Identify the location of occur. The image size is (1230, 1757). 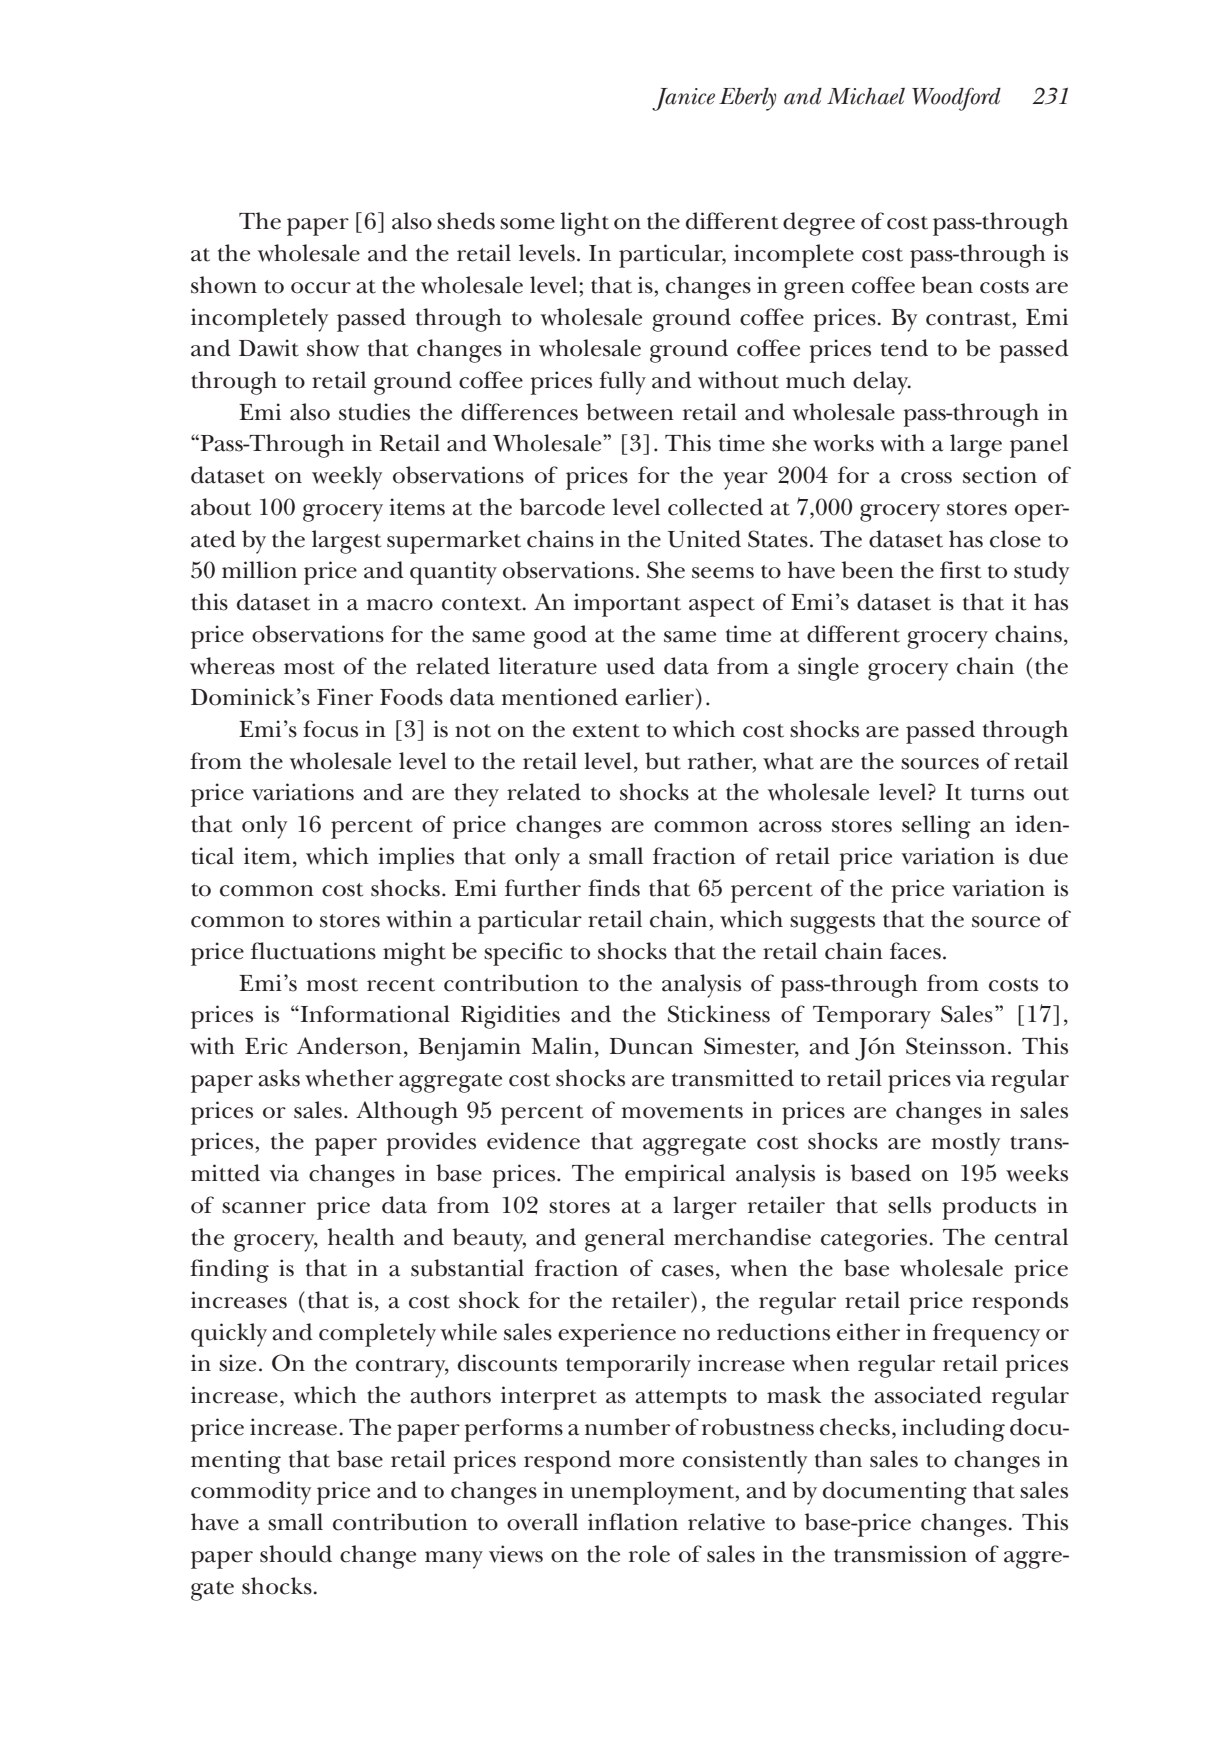
(321, 288).
